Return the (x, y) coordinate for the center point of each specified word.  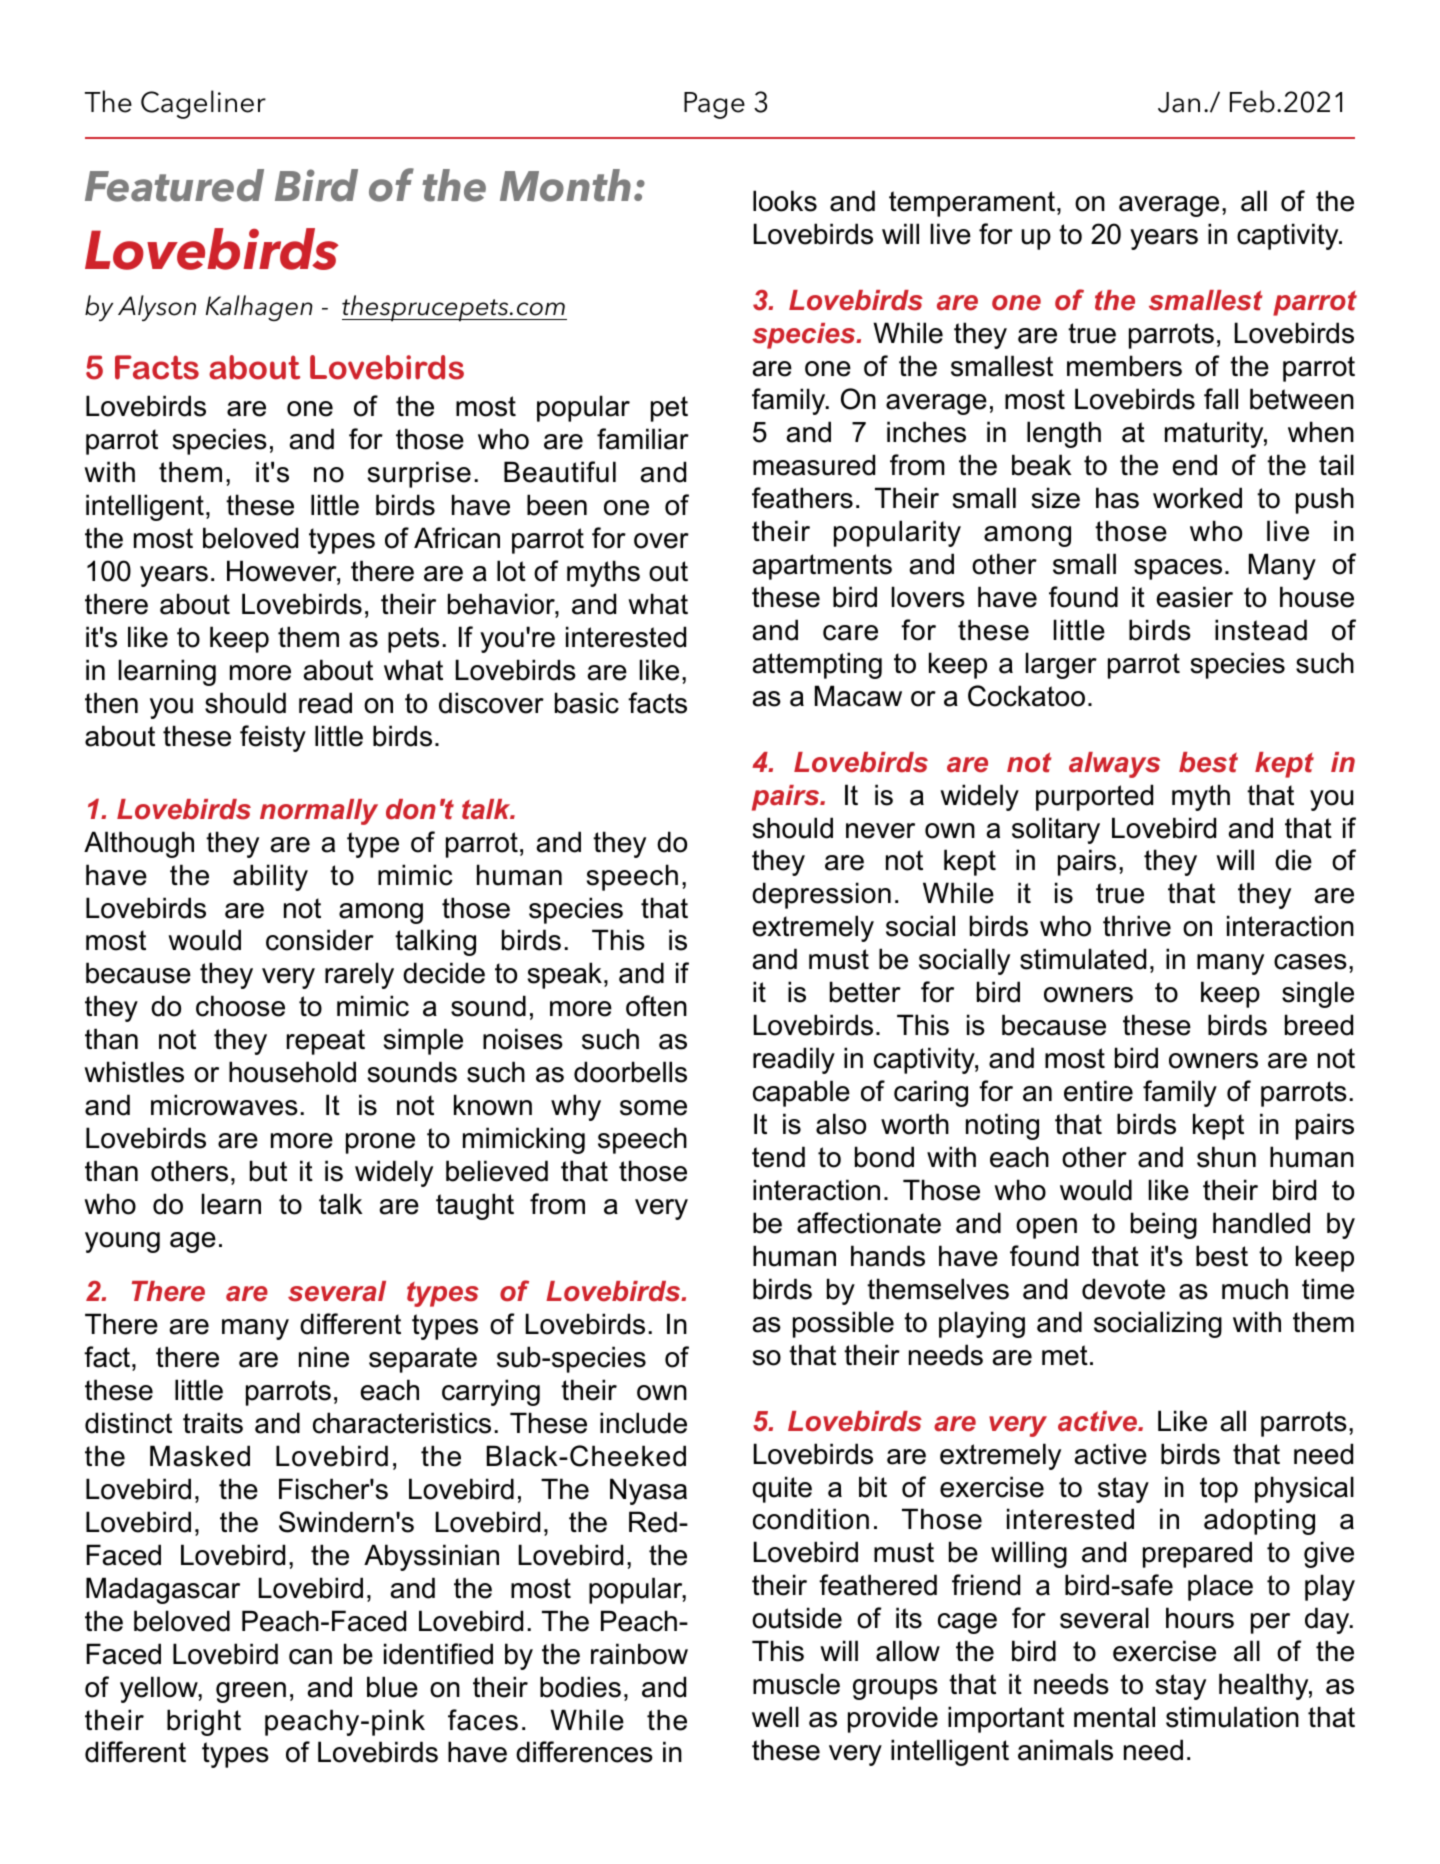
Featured (174, 185)
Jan (1179, 102)
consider (320, 940)
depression (821, 895)
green (251, 1692)
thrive (1137, 926)
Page (714, 105)
